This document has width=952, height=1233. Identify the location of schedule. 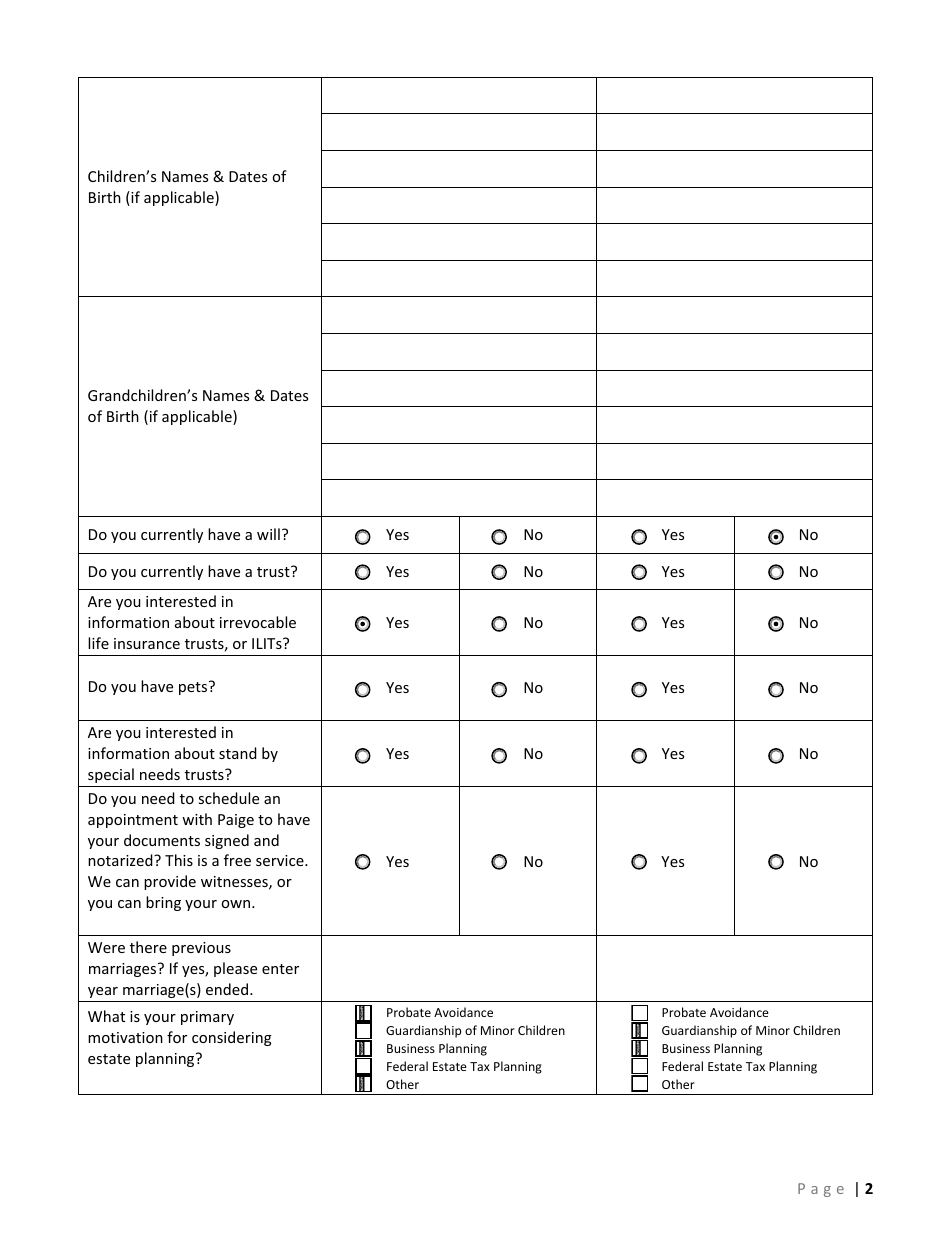
(228, 798).
